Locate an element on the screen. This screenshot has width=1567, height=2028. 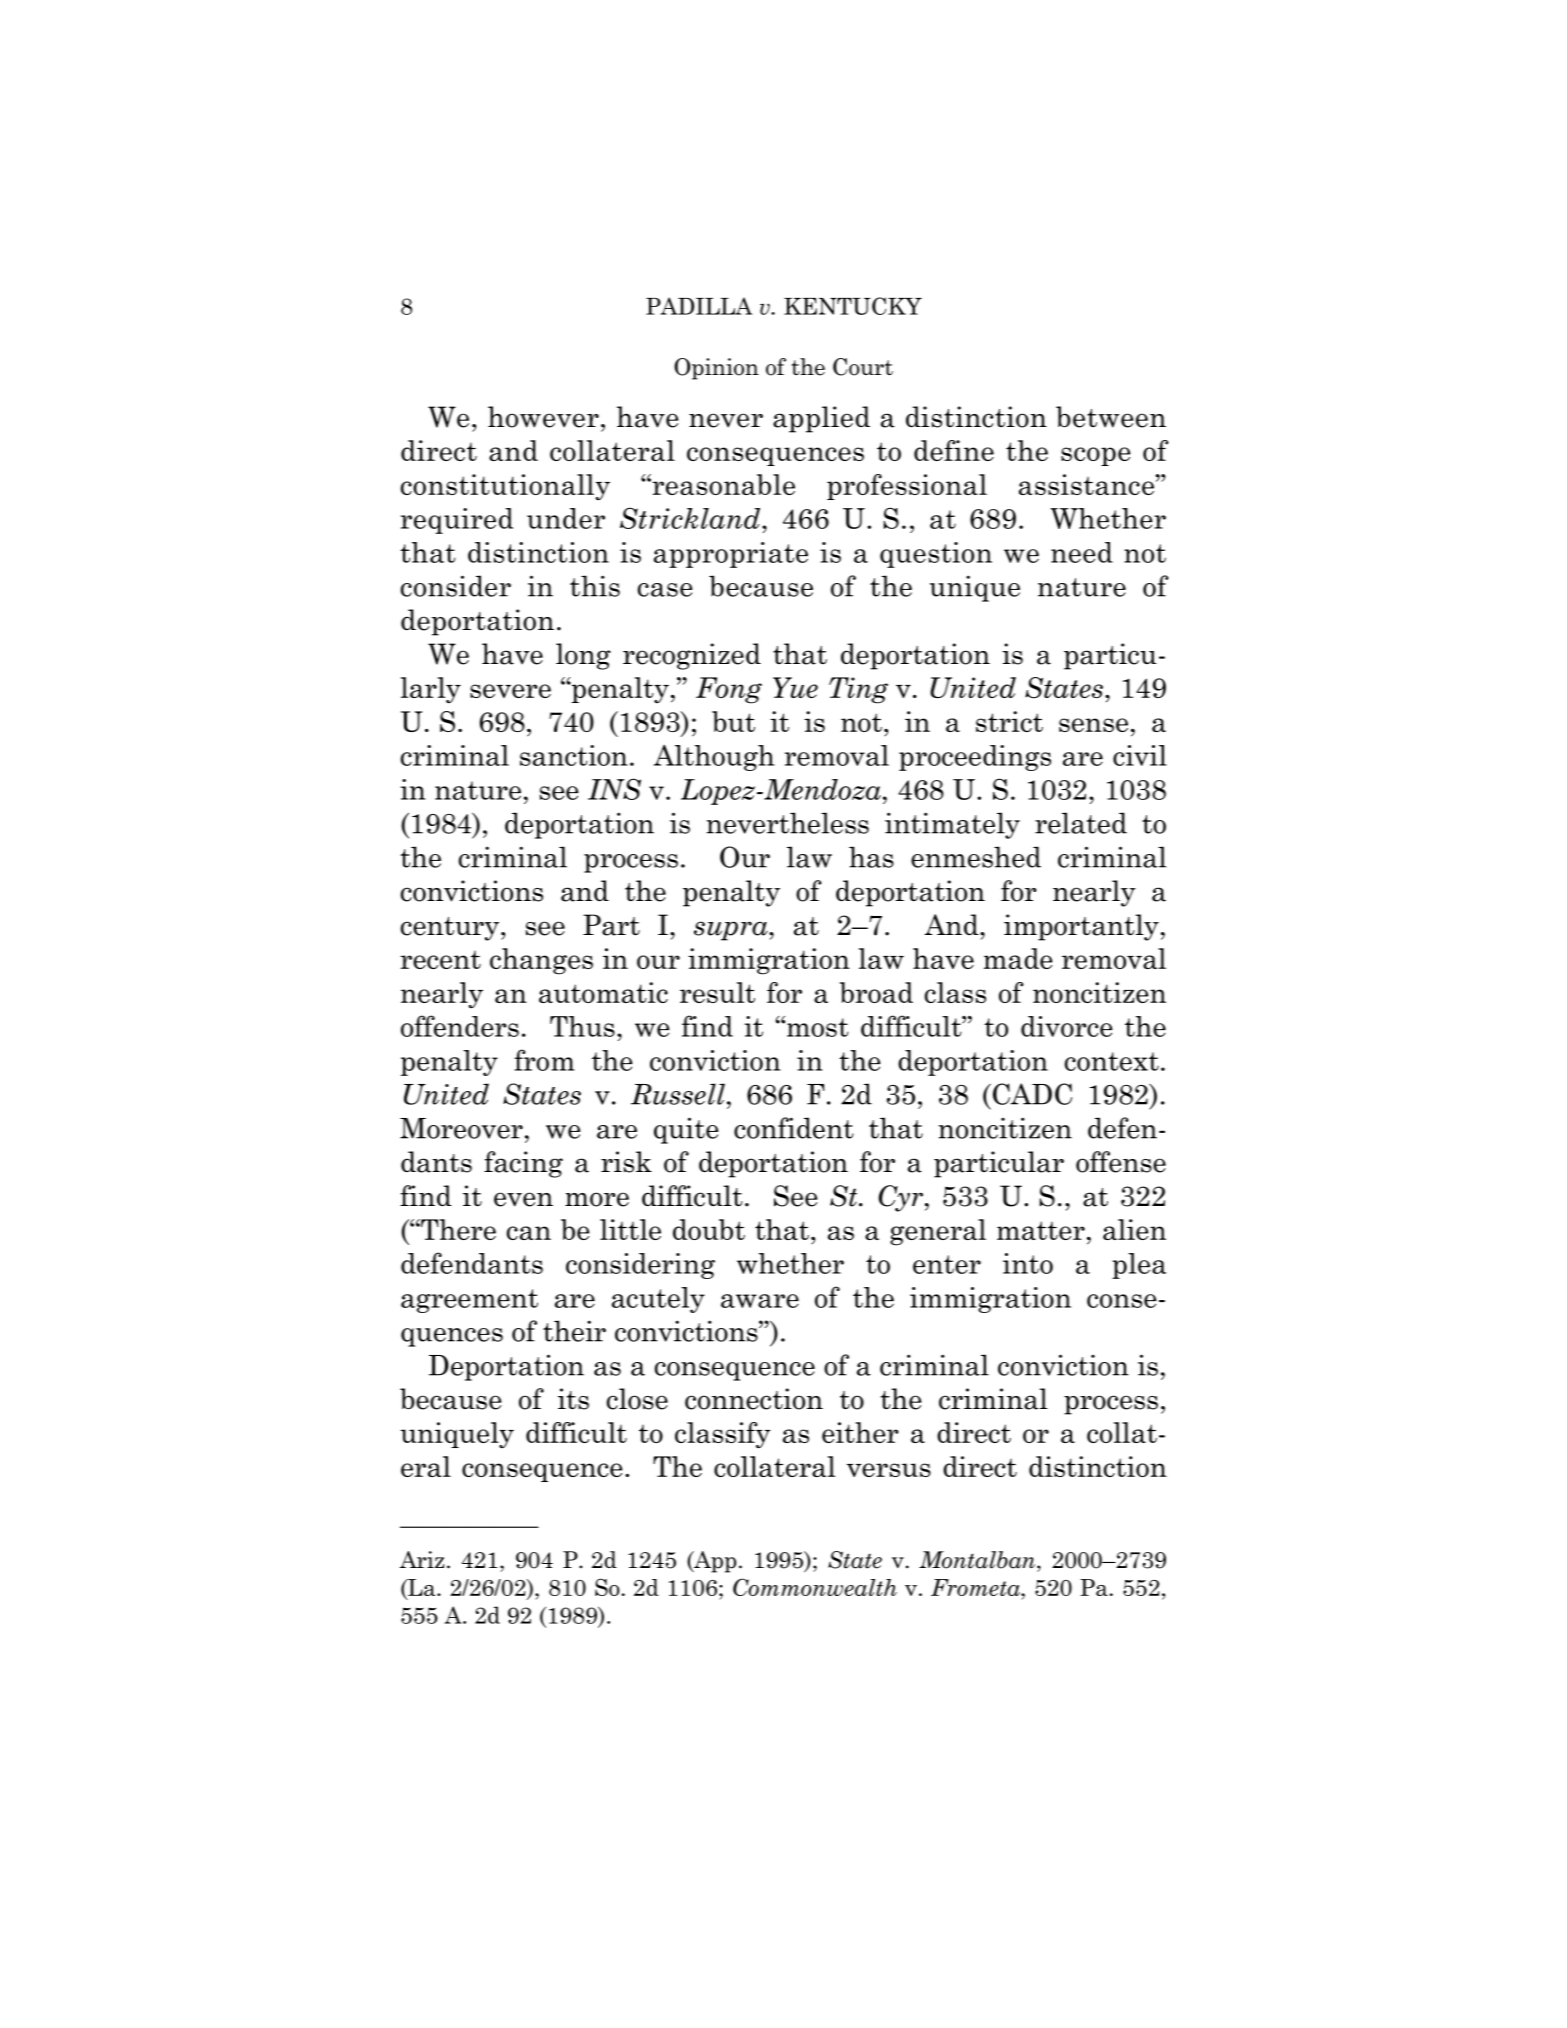
Ariz is located at coordinates (422, 1559).
